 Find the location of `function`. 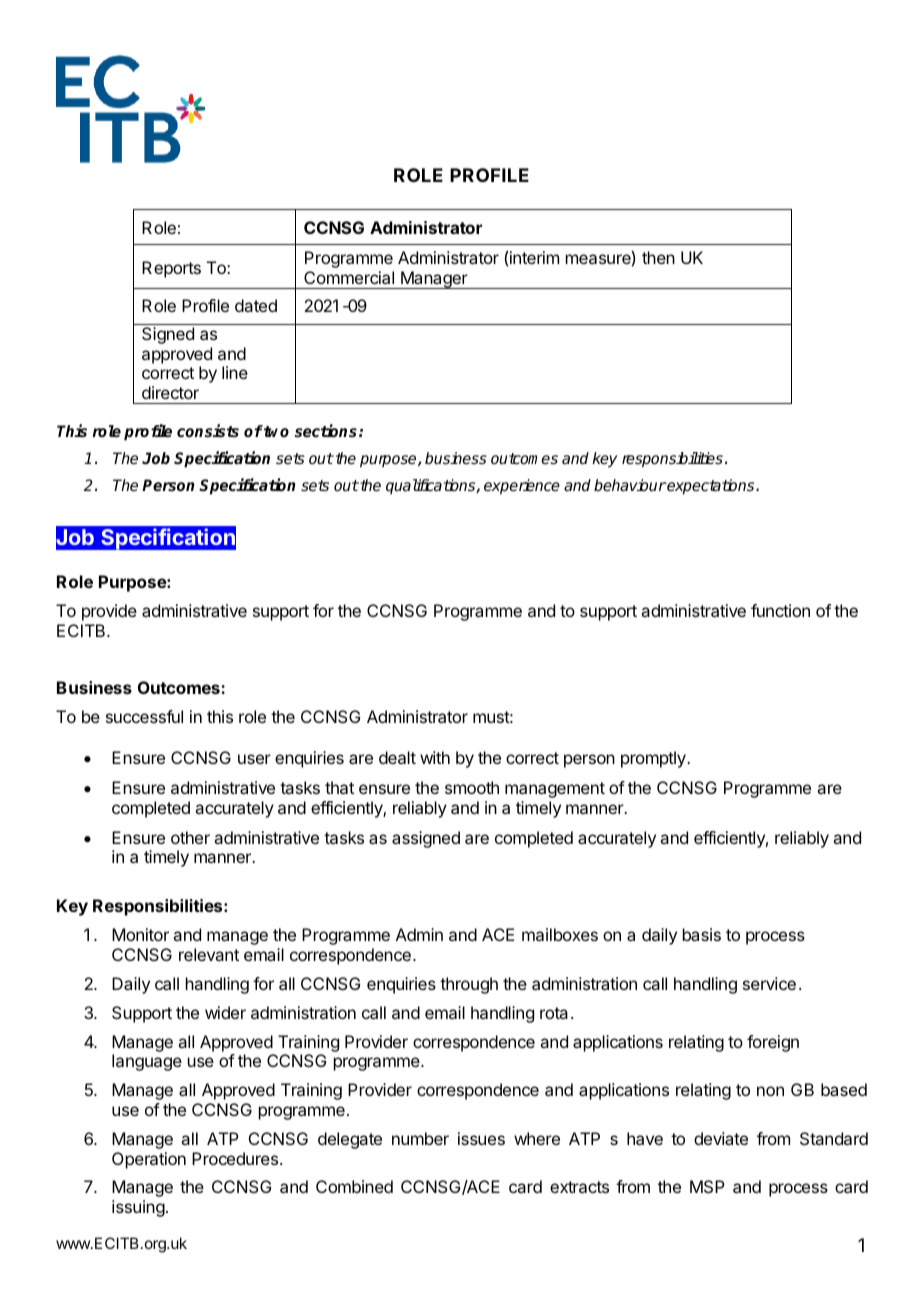

function is located at coordinates (780, 610).
